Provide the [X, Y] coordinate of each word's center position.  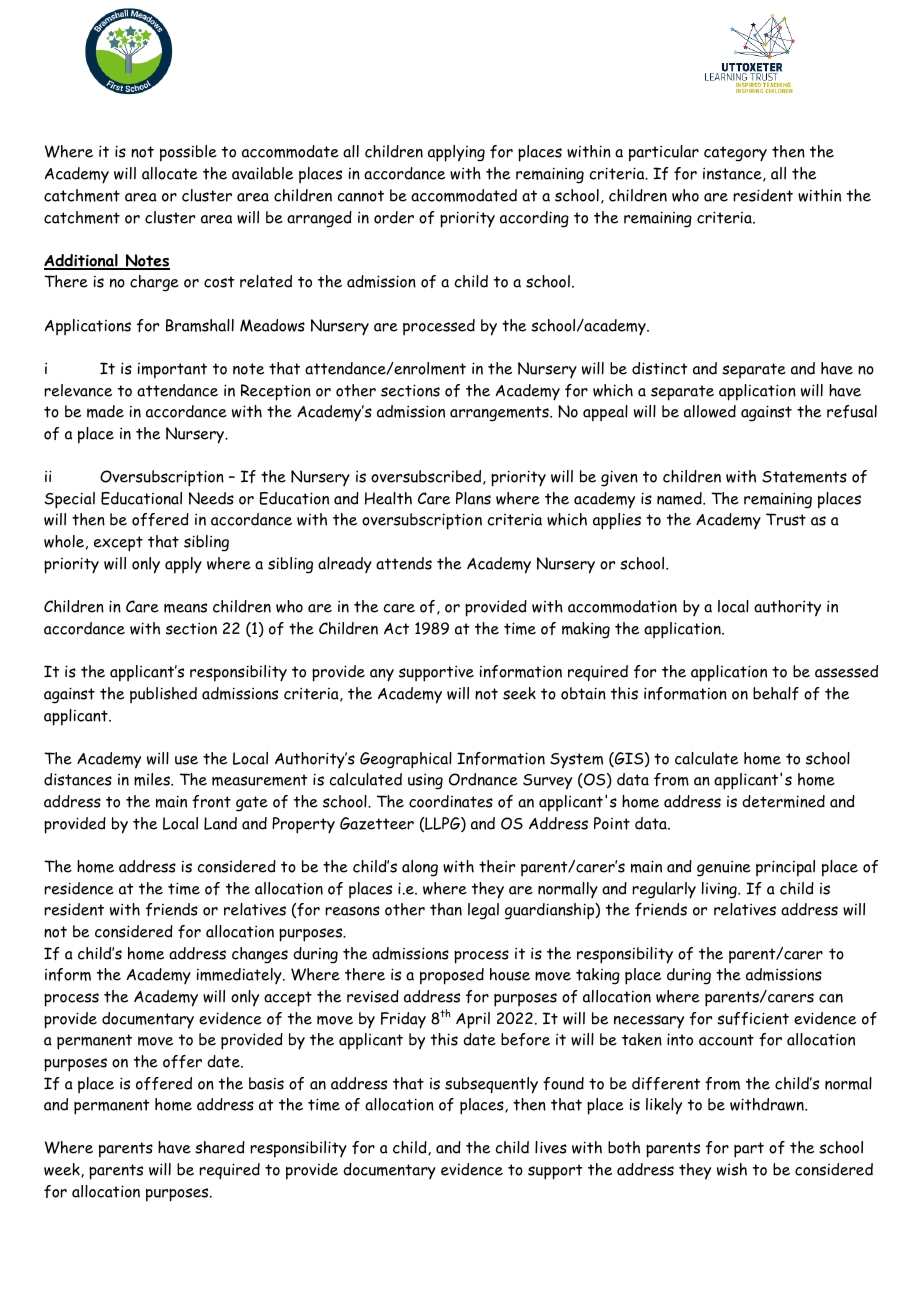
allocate [170, 173]
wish [732, 1169]
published [163, 695]
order [394, 217]
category [735, 154]
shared [220, 1147]
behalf [776, 693]
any [382, 675]
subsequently [491, 1085]
